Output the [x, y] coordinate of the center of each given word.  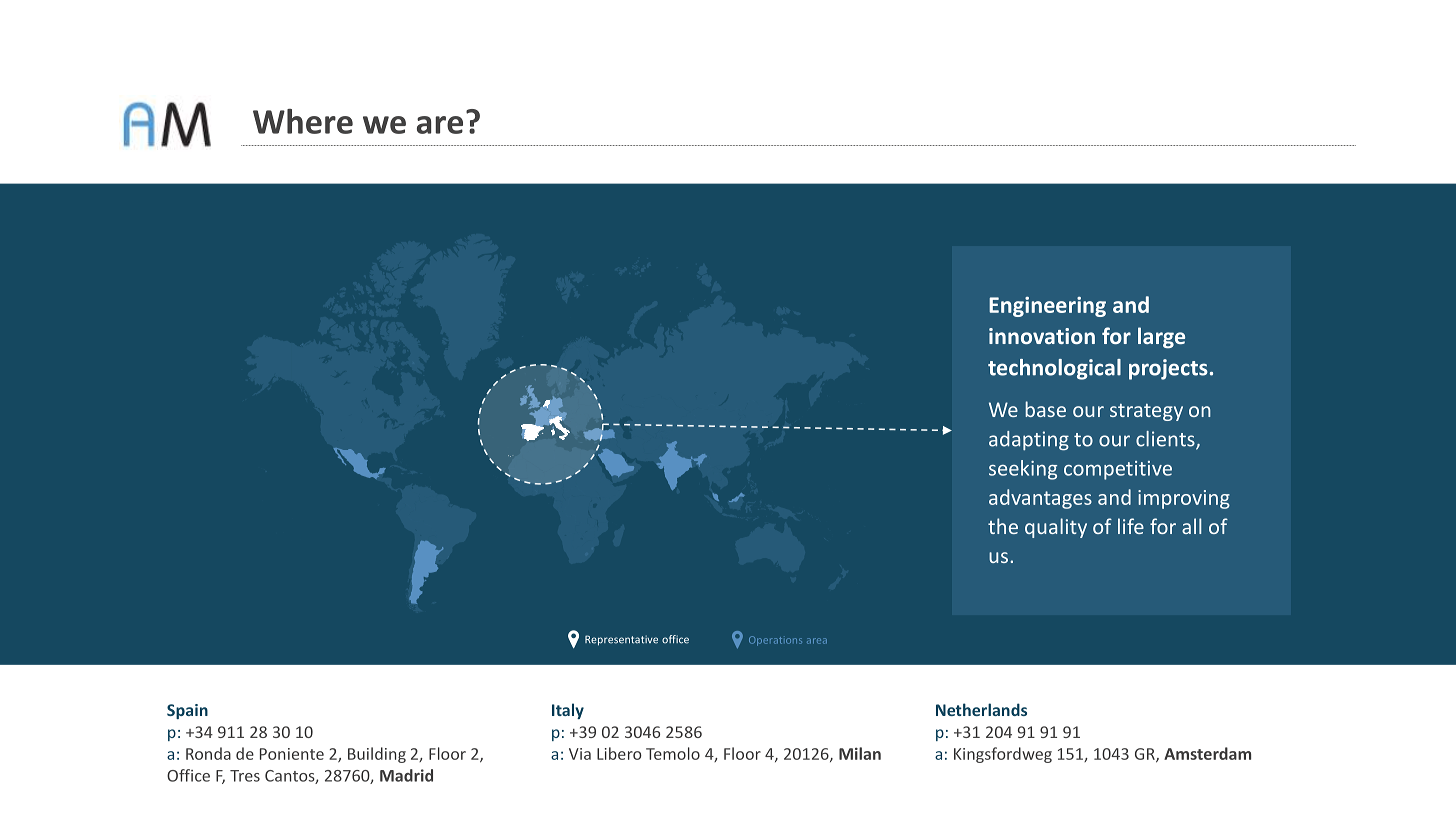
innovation [1042, 336]
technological [1054, 369]
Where [303, 121]
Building [377, 755]
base [1045, 409]
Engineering [1047, 307]
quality [1056, 528]
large [1161, 338]
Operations [775, 641]
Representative [621, 640]
